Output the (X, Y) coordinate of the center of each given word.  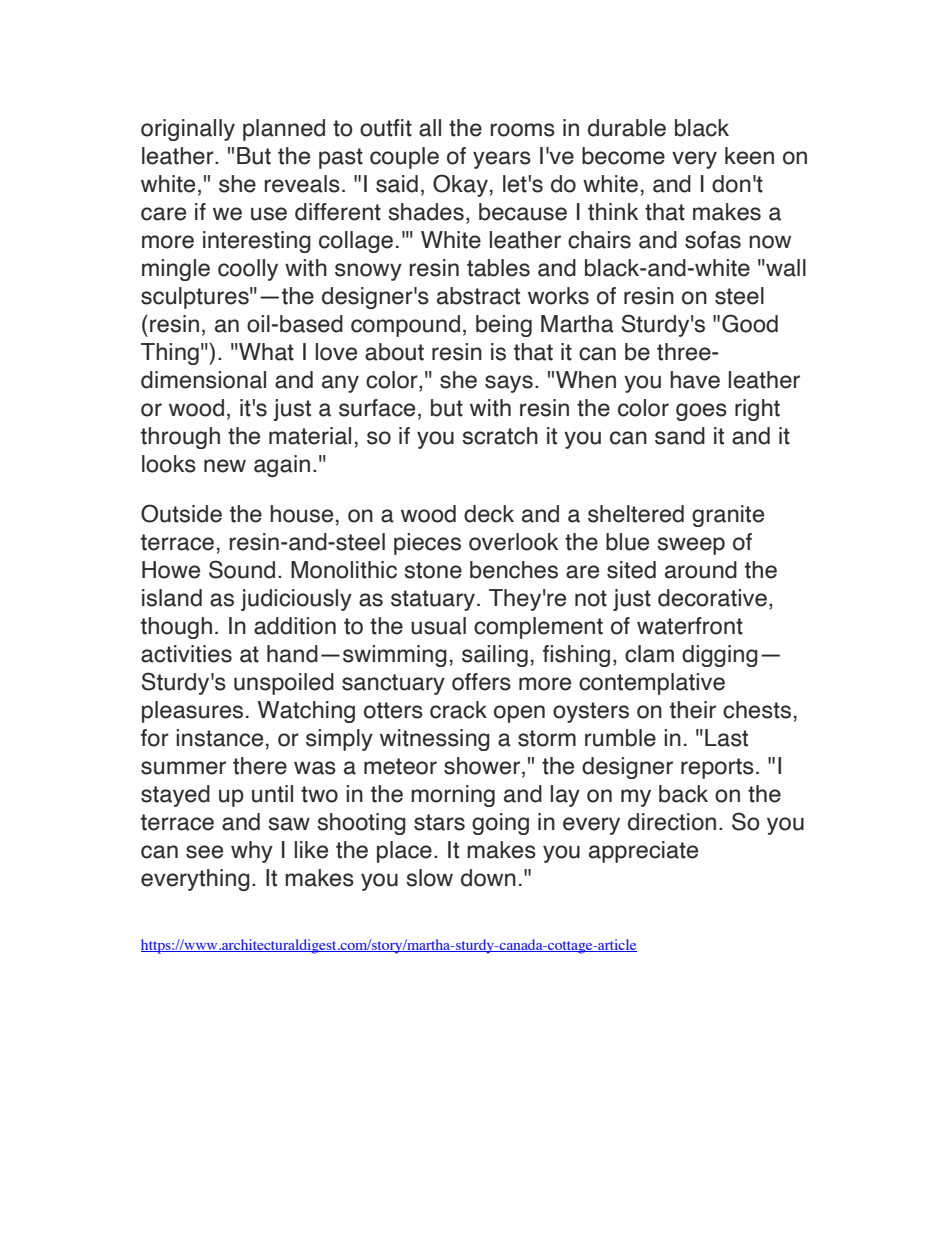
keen (749, 156)
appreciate (643, 852)
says (509, 384)
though (176, 628)
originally (188, 130)
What (265, 352)
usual (438, 626)
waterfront (690, 626)
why (252, 852)
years (502, 160)
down (488, 878)
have (695, 380)
